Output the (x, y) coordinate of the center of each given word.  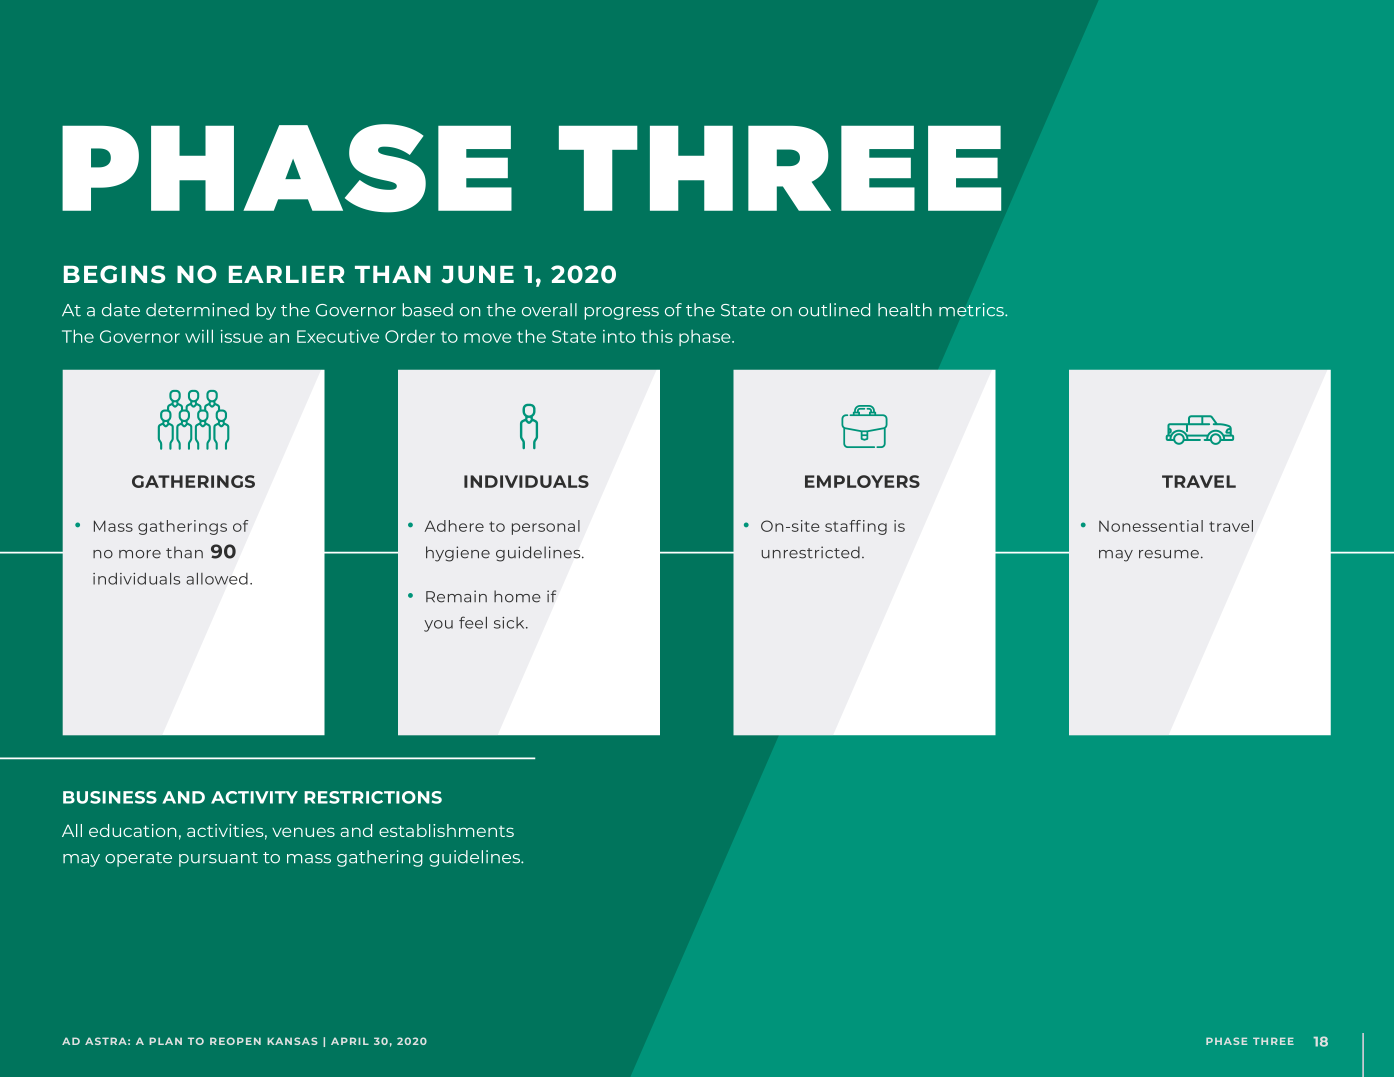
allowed (217, 579)
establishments (446, 830)
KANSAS (292, 1041)
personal (546, 527)
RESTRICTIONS (373, 797)
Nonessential (1151, 526)
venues (303, 832)
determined (197, 310)
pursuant (218, 859)
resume (1170, 554)
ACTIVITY (254, 797)
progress (622, 313)
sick (510, 623)
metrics (972, 310)
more (140, 554)
